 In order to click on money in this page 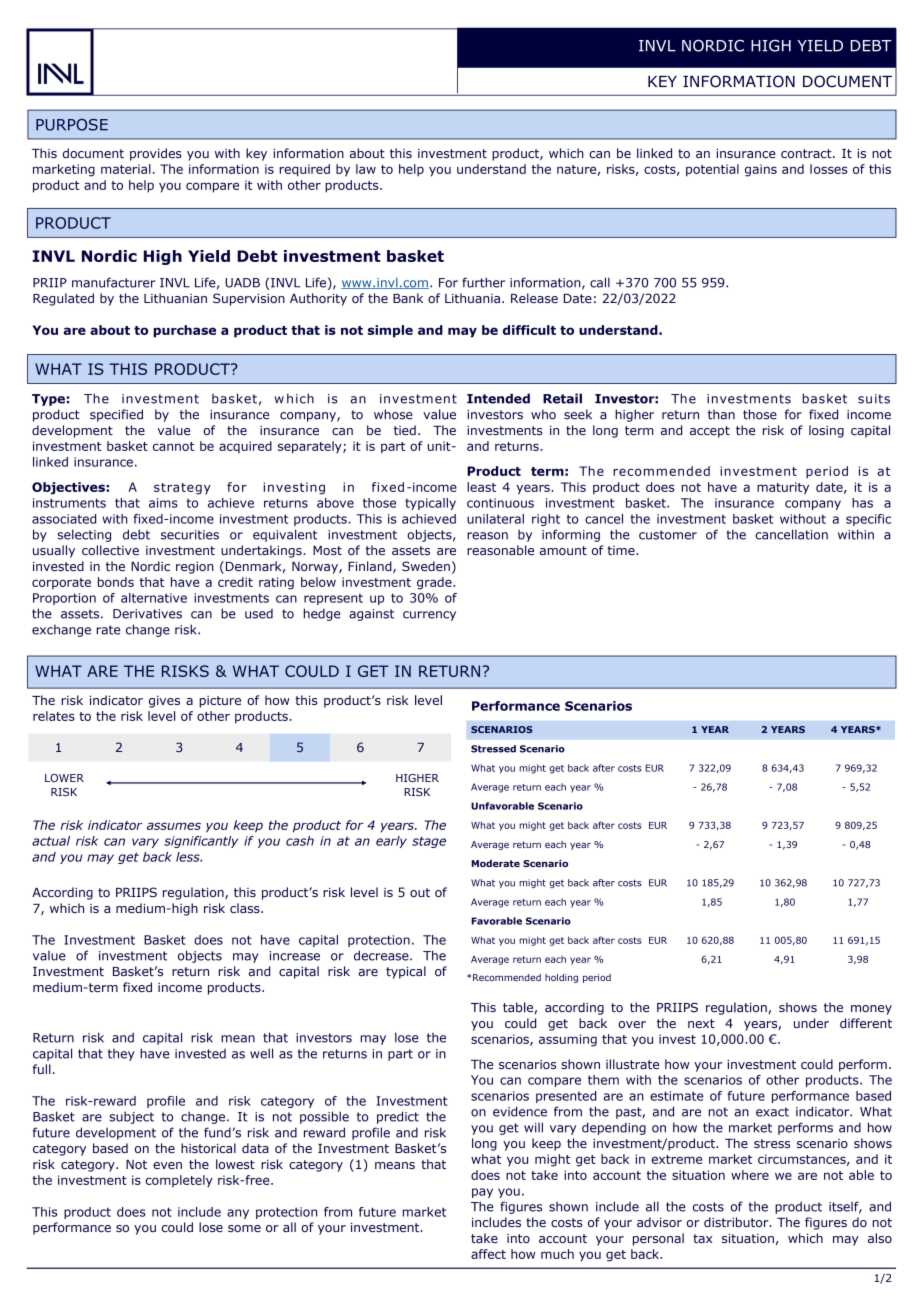, I will do `click(871, 1010)`.
